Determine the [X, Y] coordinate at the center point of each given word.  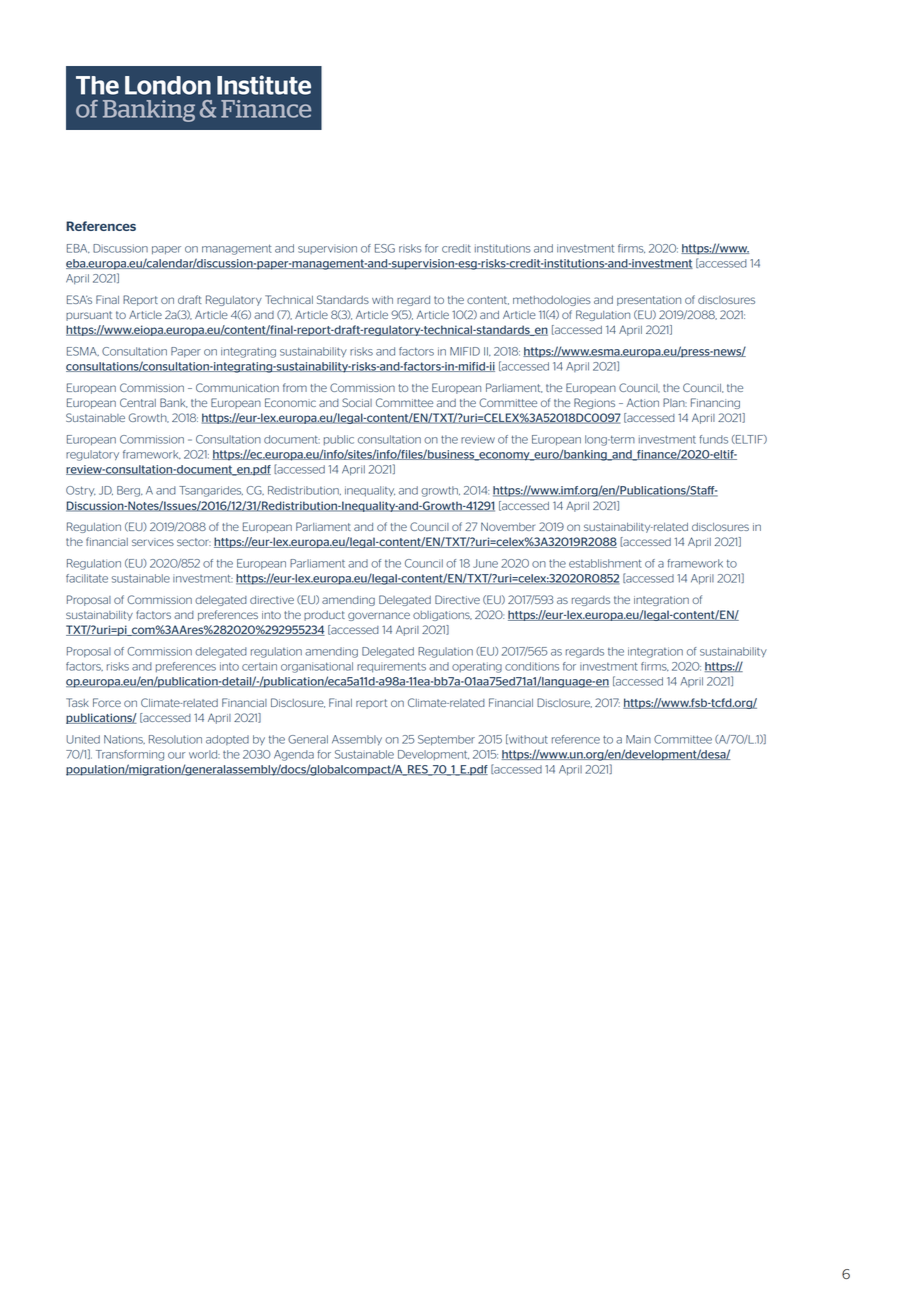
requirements [391, 667]
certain [259, 666]
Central [138, 402]
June [485, 563]
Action [642, 402]
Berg [129, 491]
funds [713, 439]
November [508, 526]
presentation [649, 301]
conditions [532, 666]
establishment [605, 563]
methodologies [552, 301]
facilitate [87, 578]
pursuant [89, 316]
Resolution [175, 739]
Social [357, 402]
